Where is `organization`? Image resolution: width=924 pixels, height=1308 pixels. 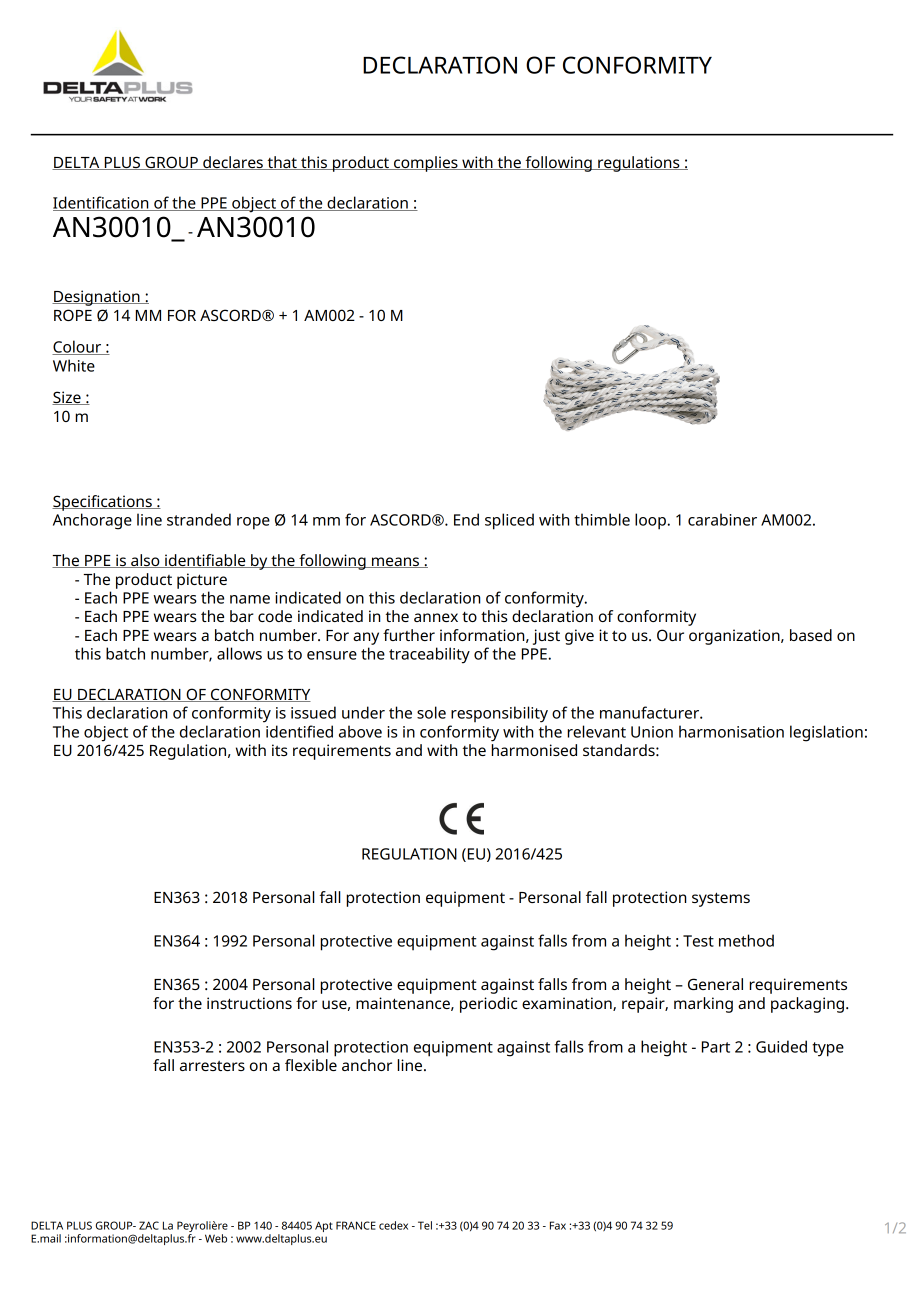
organization is located at coordinates (735, 637).
